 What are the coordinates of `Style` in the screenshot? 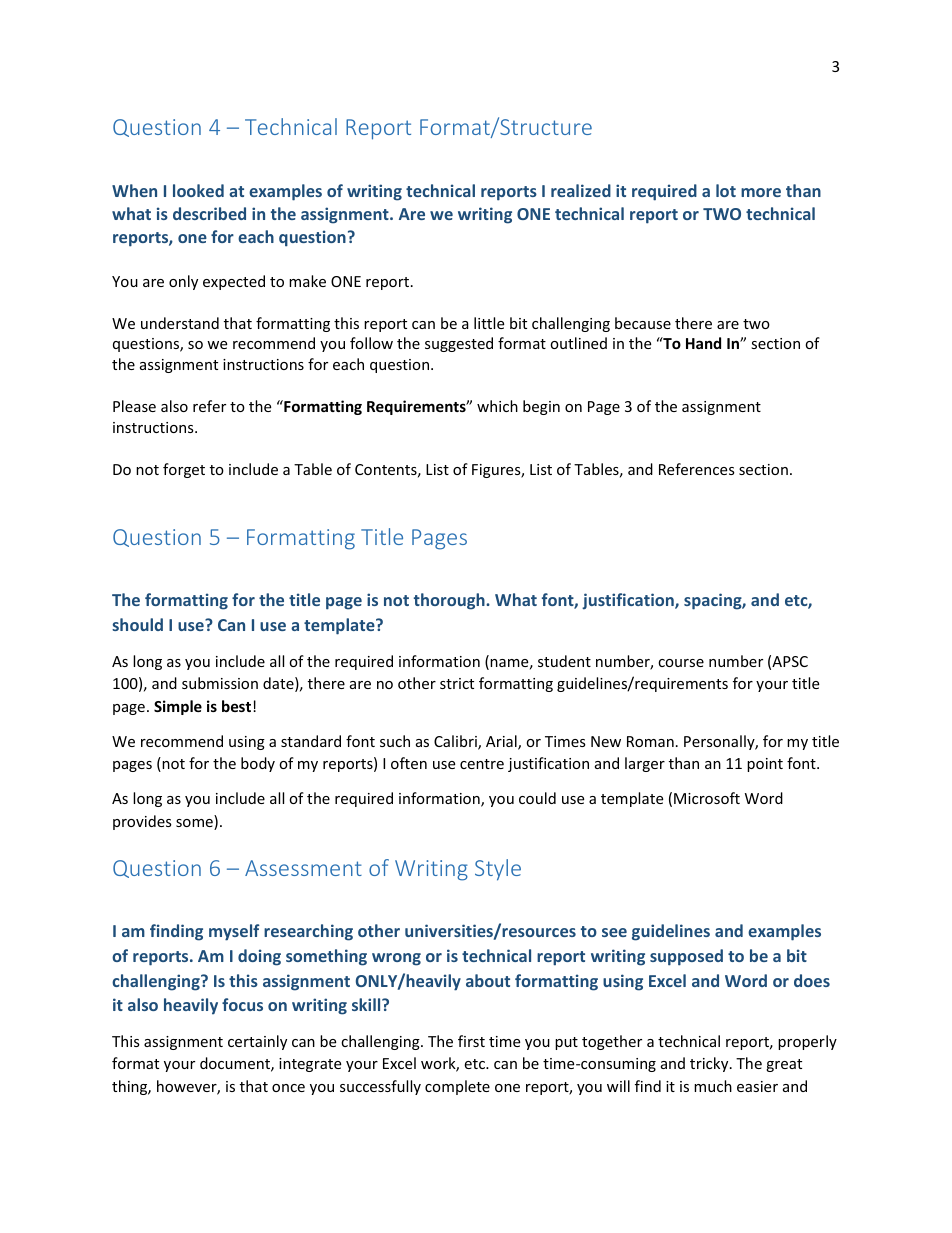 It's located at (498, 870).
